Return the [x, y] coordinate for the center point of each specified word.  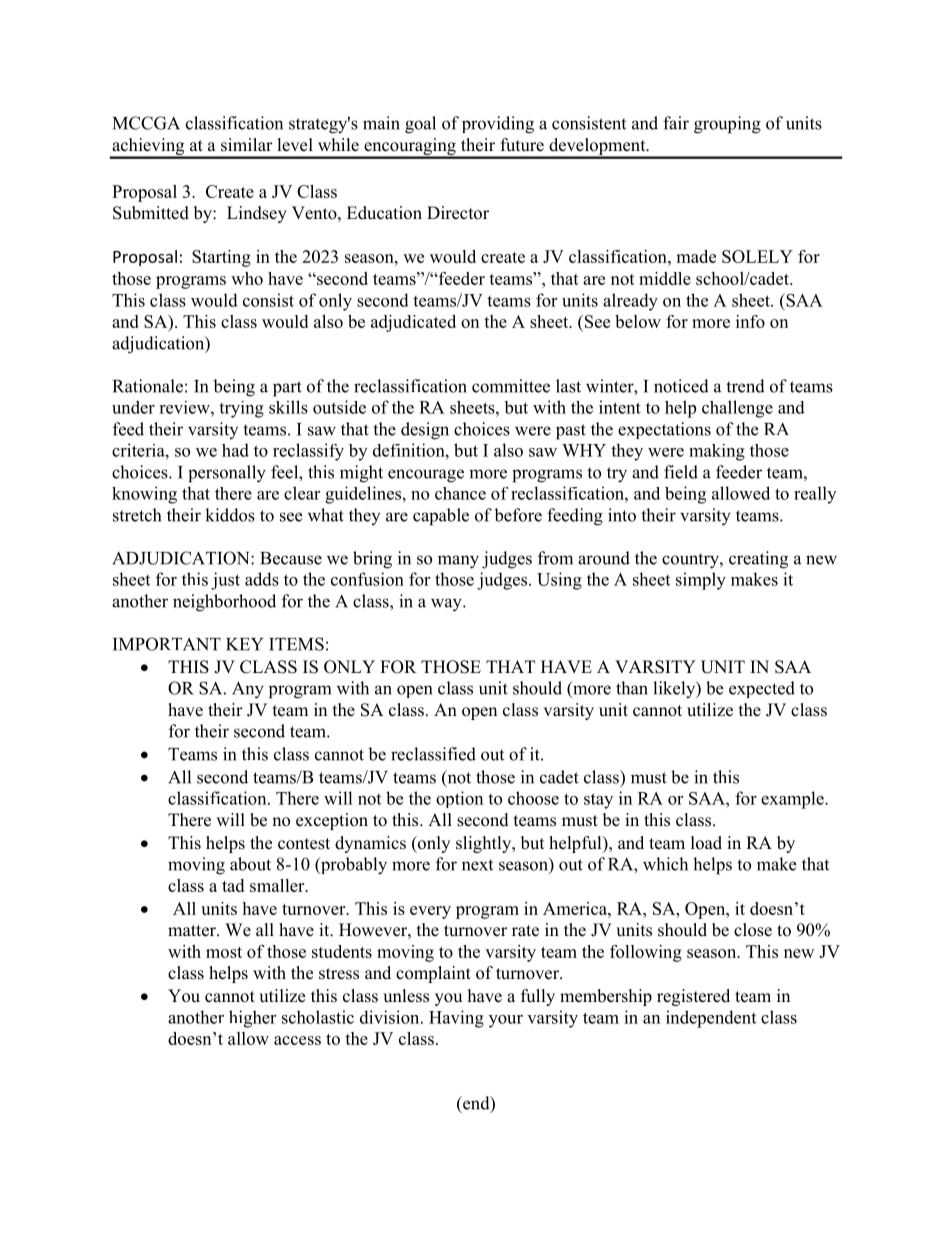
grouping [727, 125]
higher [252, 1019]
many [458, 562]
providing [498, 125]
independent [711, 1019]
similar [247, 145]
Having [456, 1019]
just [225, 581]
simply [701, 581]
